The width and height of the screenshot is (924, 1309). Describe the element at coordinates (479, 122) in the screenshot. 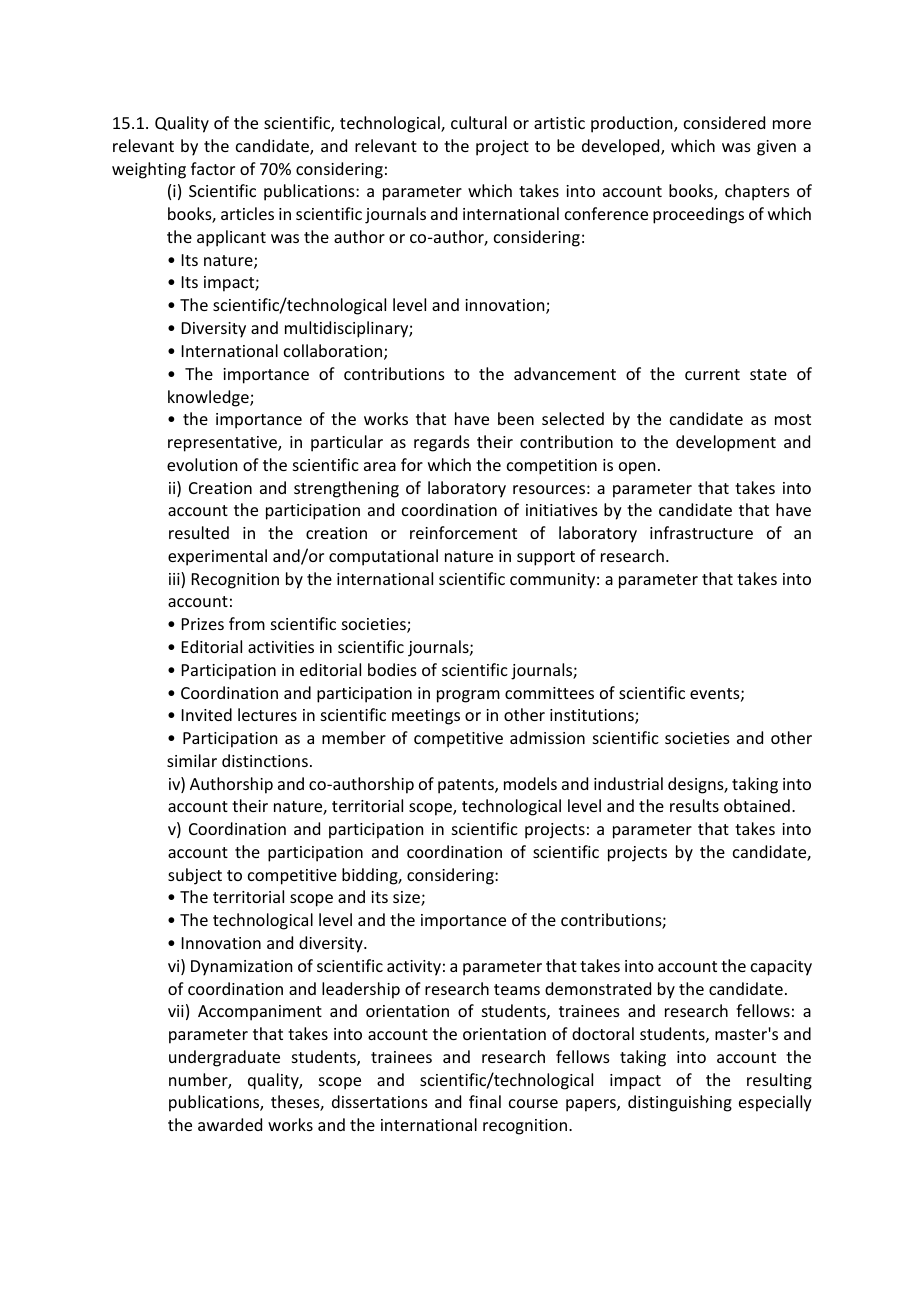

I see `cultural` at that location.
